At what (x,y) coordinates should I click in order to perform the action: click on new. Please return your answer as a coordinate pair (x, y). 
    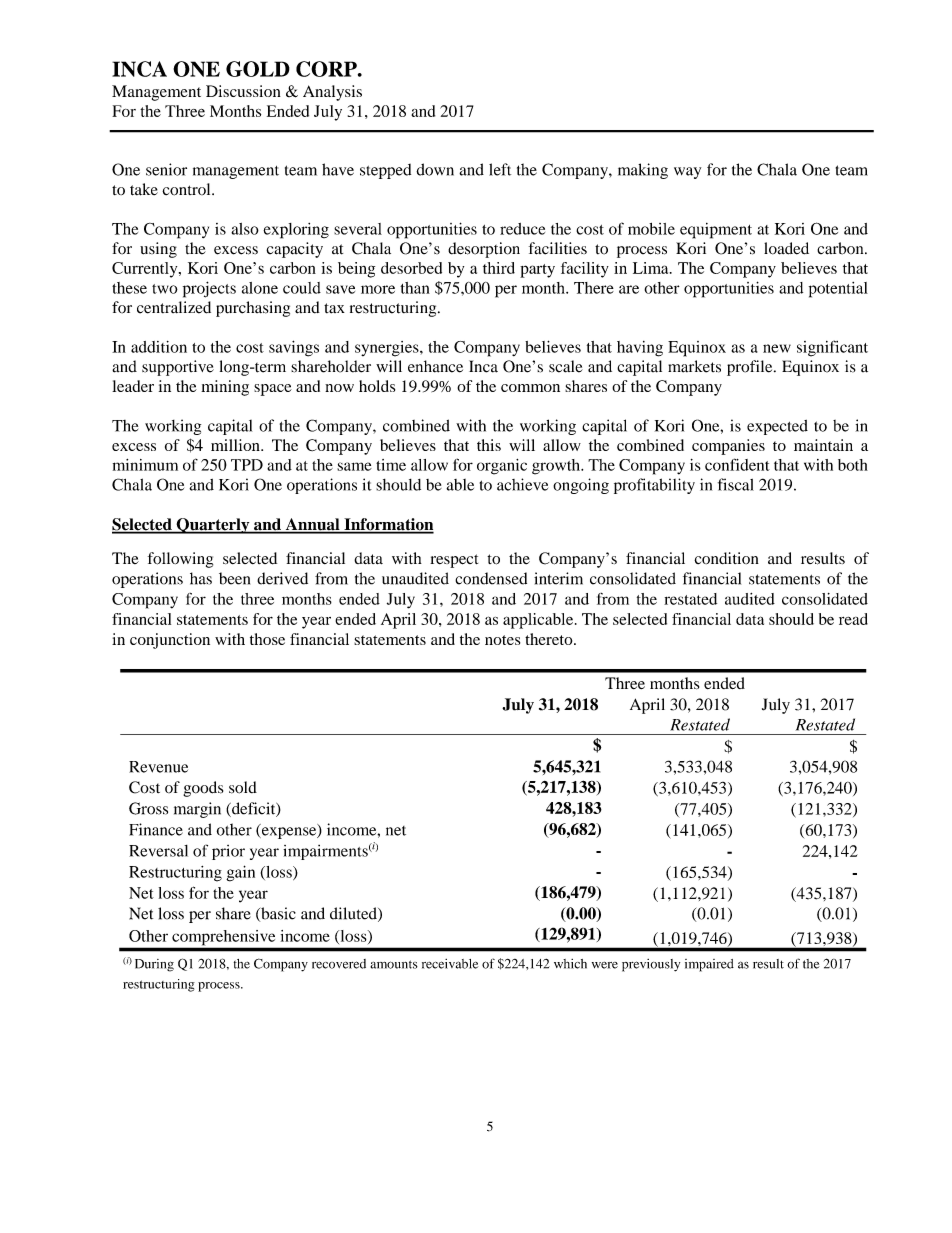
    Looking at the image, I should click on (777, 348).
